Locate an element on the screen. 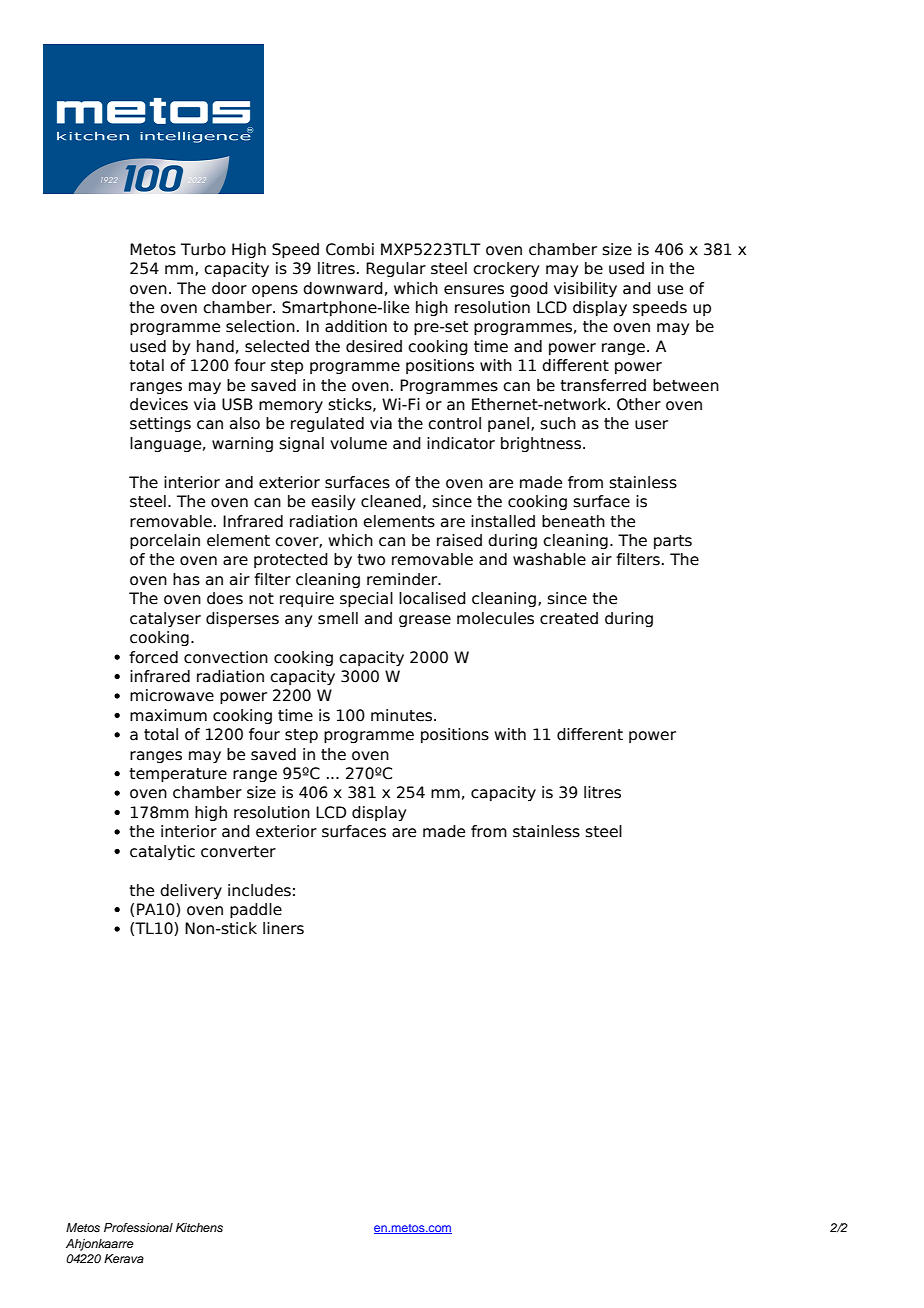  minutes is located at coordinates (403, 715).
